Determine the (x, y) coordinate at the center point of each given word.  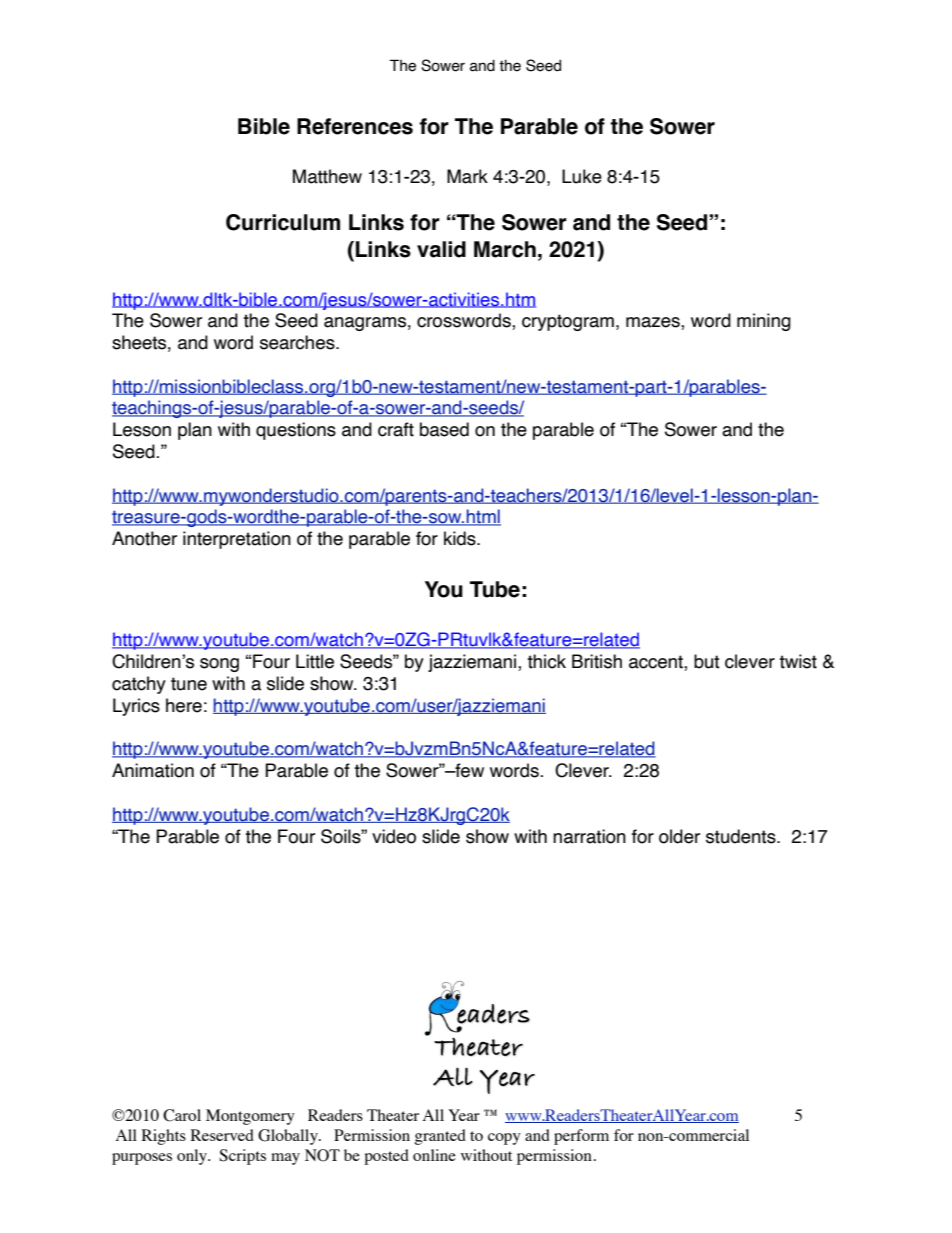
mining (764, 322)
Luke (582, 176)
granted (440, 1137)
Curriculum (283, 222)
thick (546, 661)
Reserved (222, 1135)
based (444, 429)
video (394, 836)
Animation (153, 770)
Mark (467, 176)
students (742, 836)
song (219, 665)
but (707, 661)
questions (296, 431)
